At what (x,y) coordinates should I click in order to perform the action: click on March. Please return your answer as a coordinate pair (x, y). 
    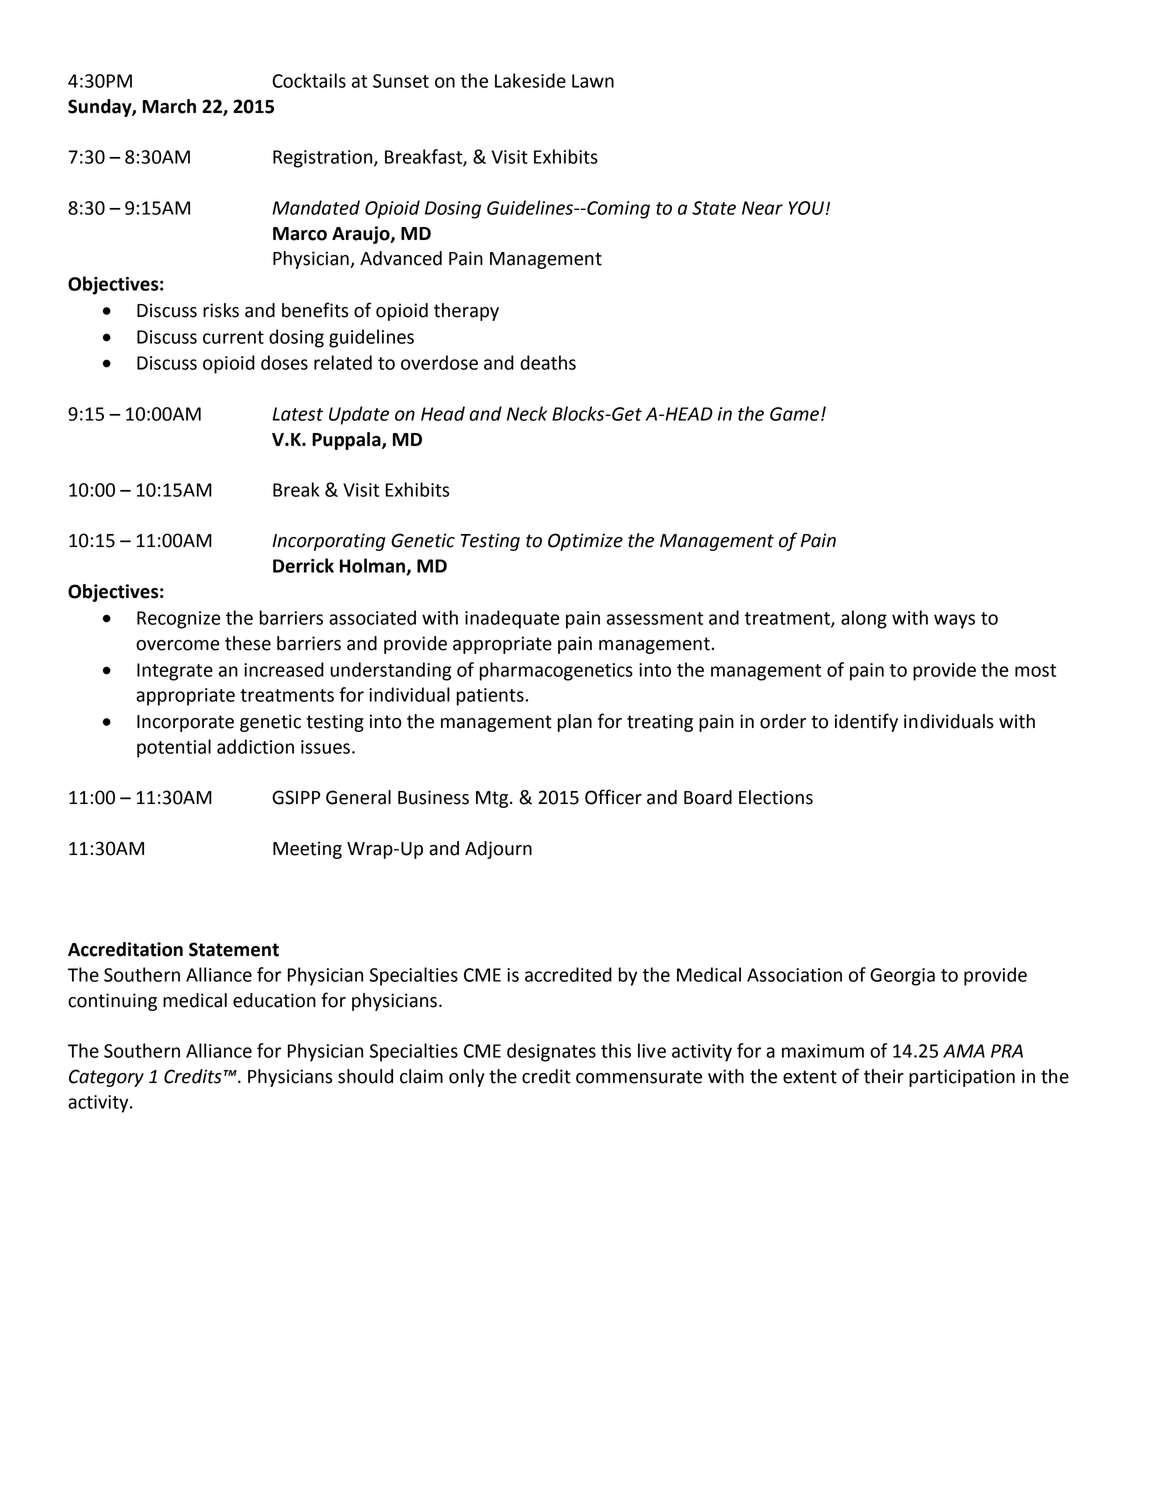
    Looking at the image, I should click on (169, 106).
